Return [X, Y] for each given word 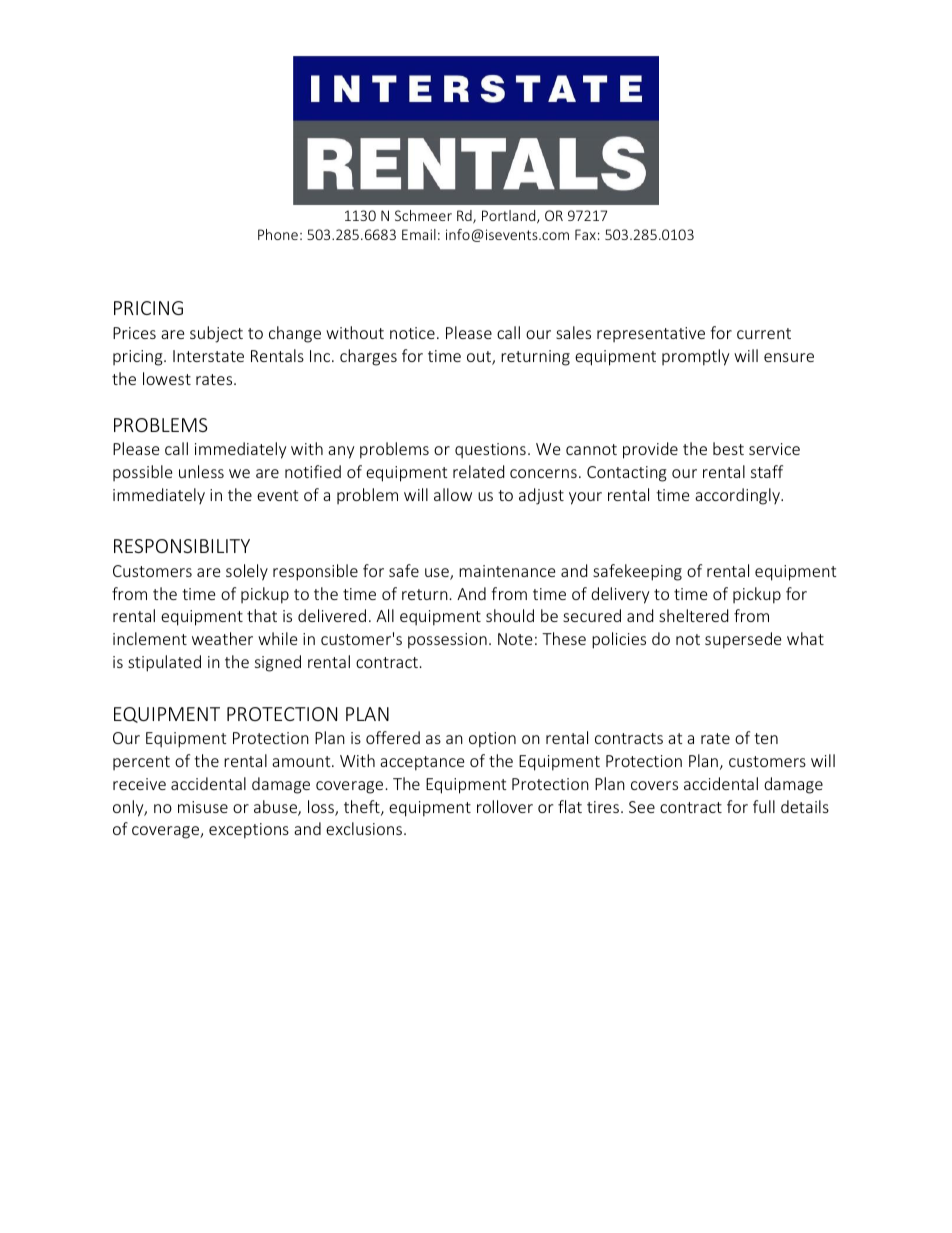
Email [419, 234]
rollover [505, 806]
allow [453, 494]
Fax [585, 234]
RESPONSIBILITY [182, 546]
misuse [203, 807]
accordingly [738, 496]
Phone [278, 234]
